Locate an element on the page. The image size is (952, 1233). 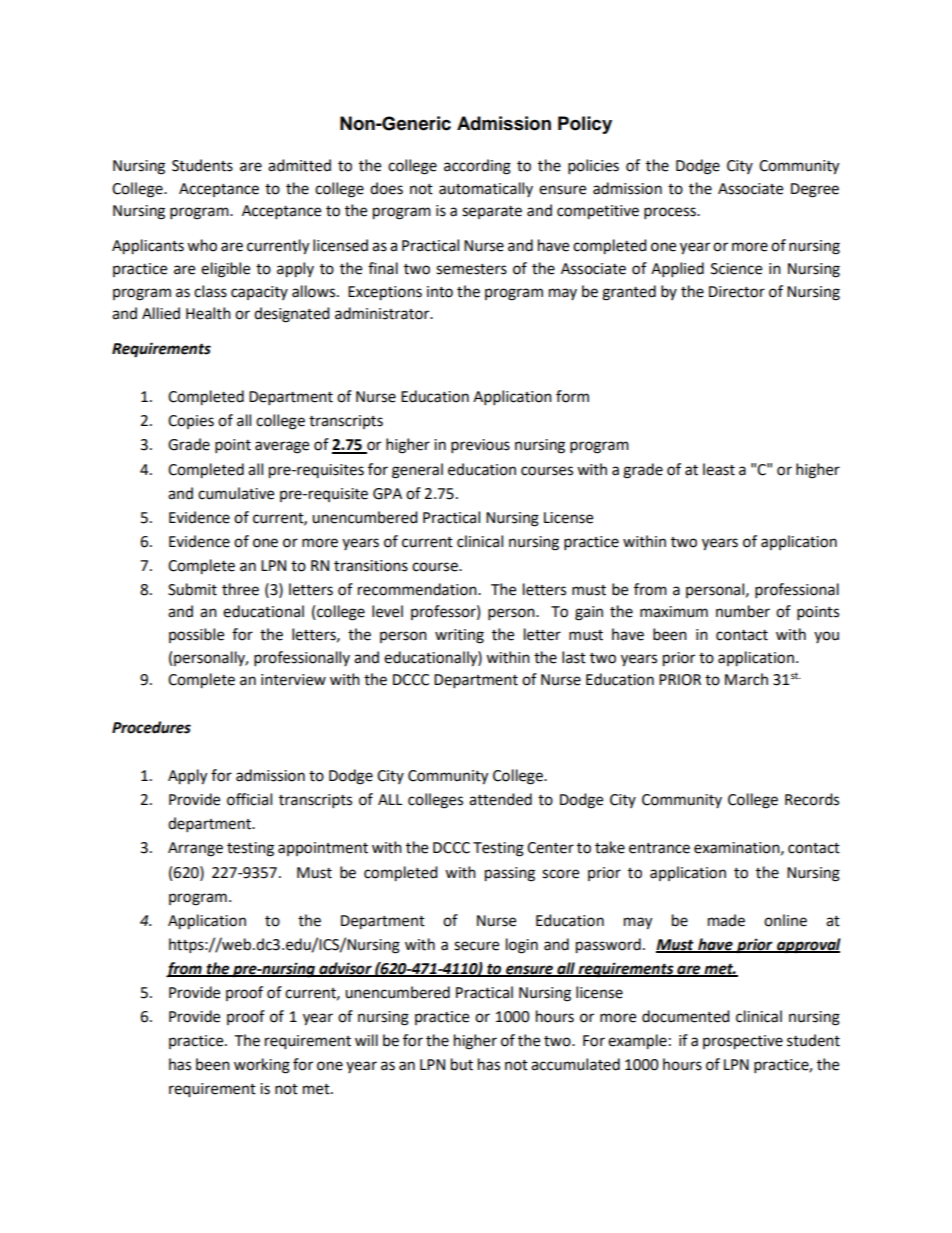
but is located at coordinates (462, 1064).
